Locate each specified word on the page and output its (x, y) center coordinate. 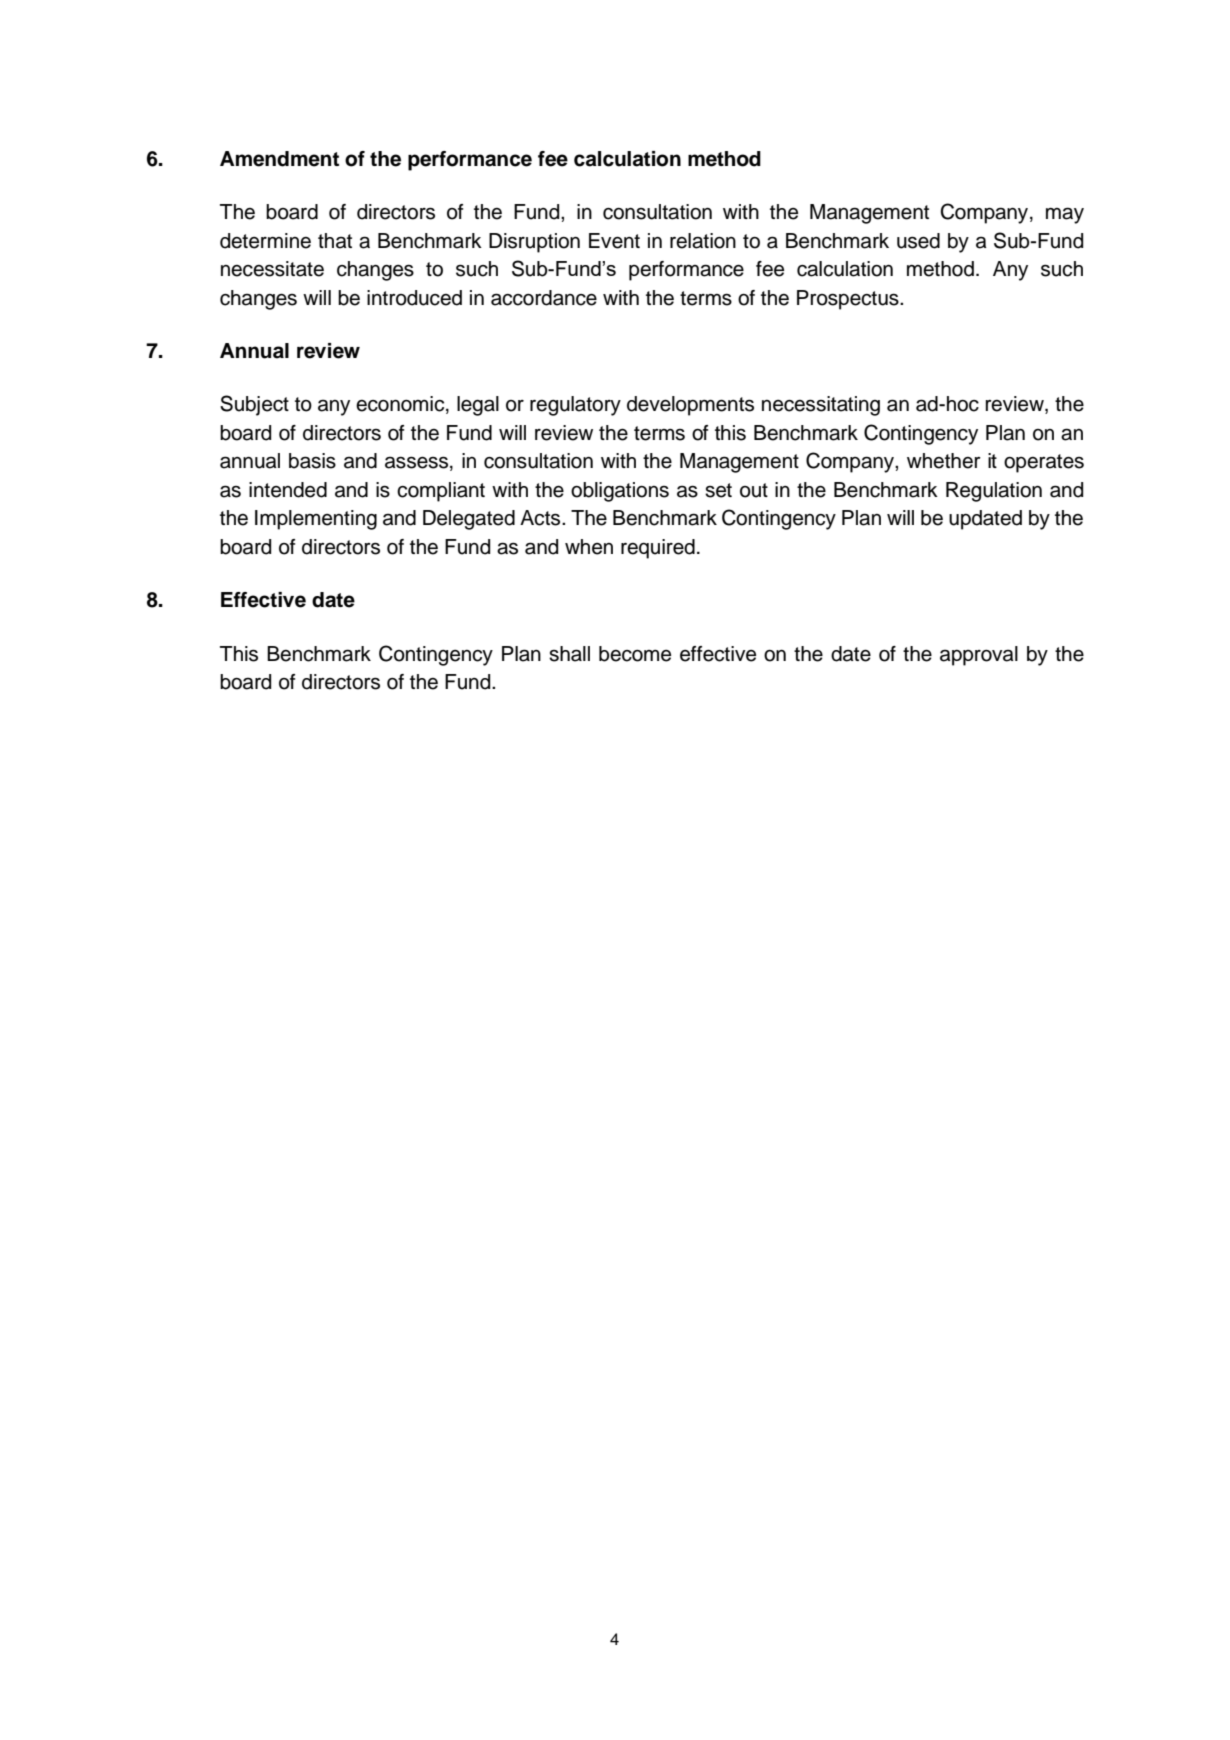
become (635, 654)
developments (690, 406)
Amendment (279, 159)
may (1065, 215)
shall (569, 654)
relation (703, 241)
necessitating (821, 406)
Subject (254, 405)
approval (979, 656)
